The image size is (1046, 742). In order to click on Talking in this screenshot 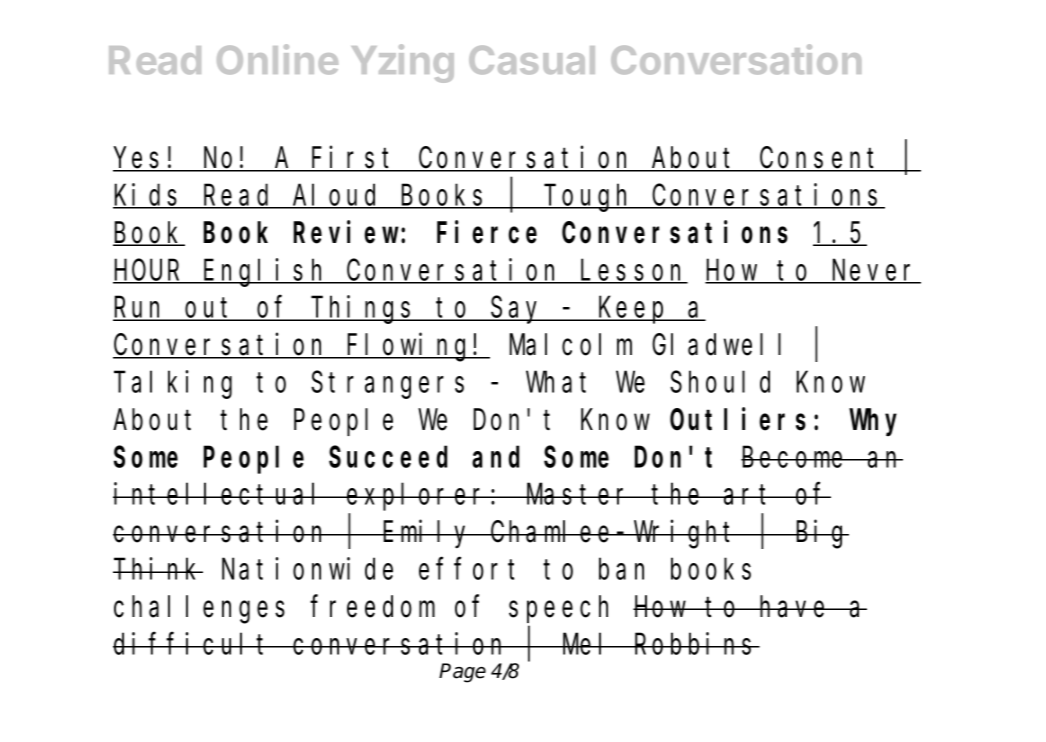, I will do `click(173, 385)`.
